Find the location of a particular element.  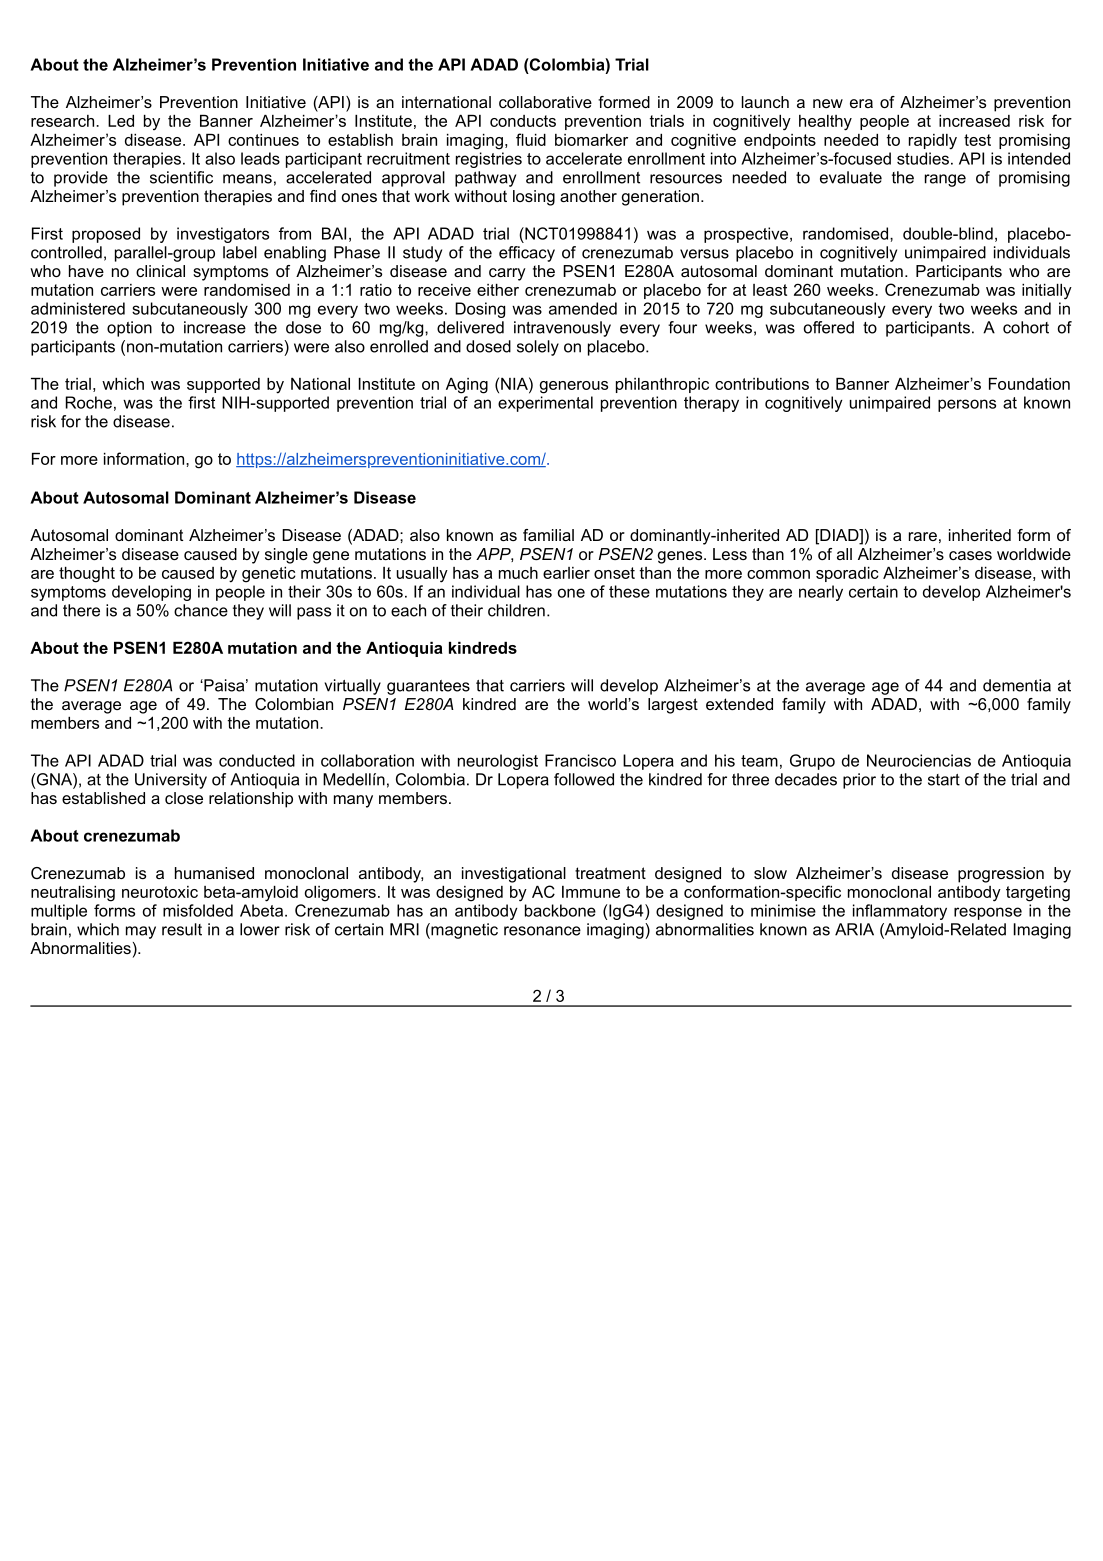

experimental is located at coordinates (545, 404).
